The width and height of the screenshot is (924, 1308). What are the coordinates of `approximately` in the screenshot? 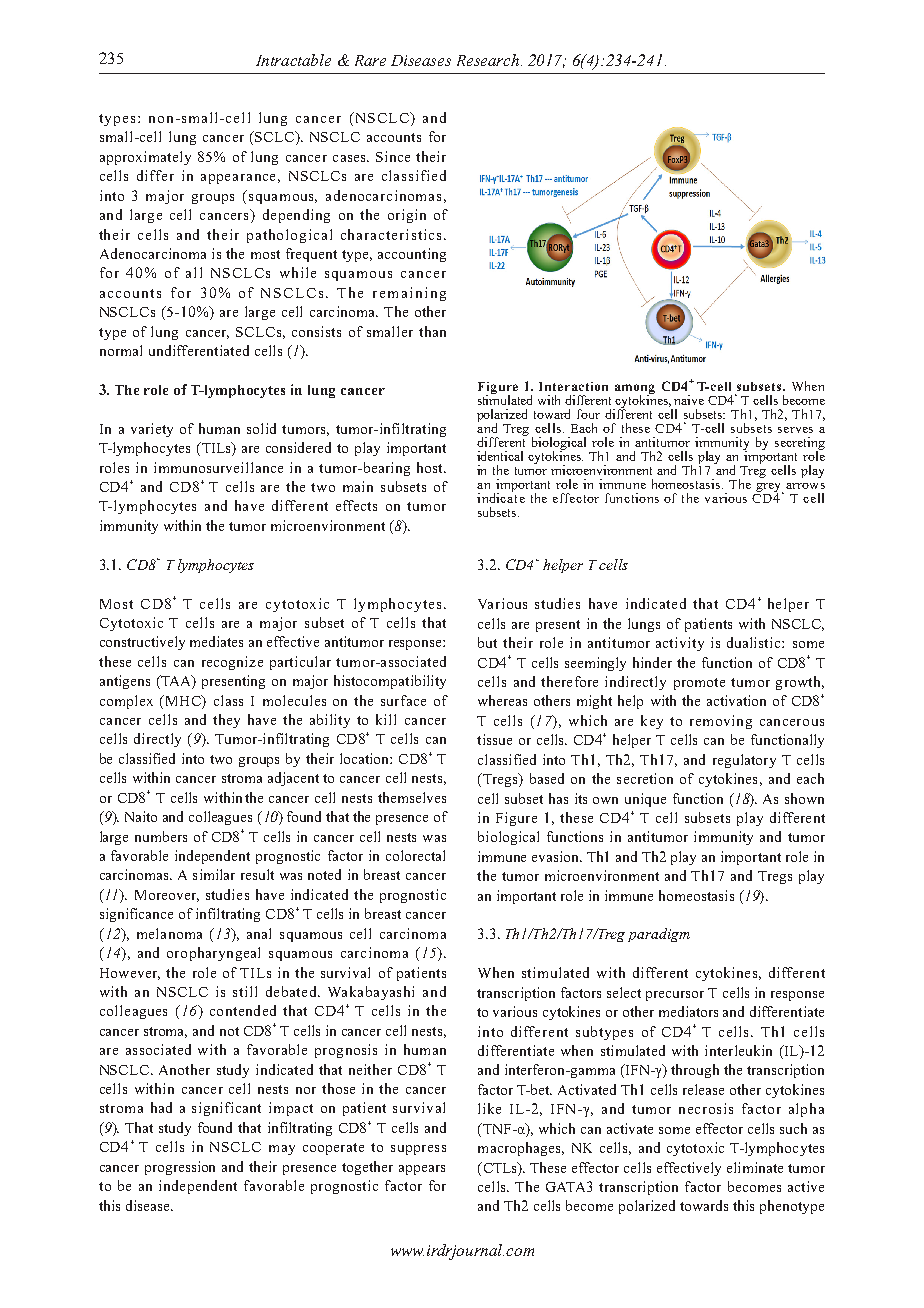 It's located at (145, 158).
